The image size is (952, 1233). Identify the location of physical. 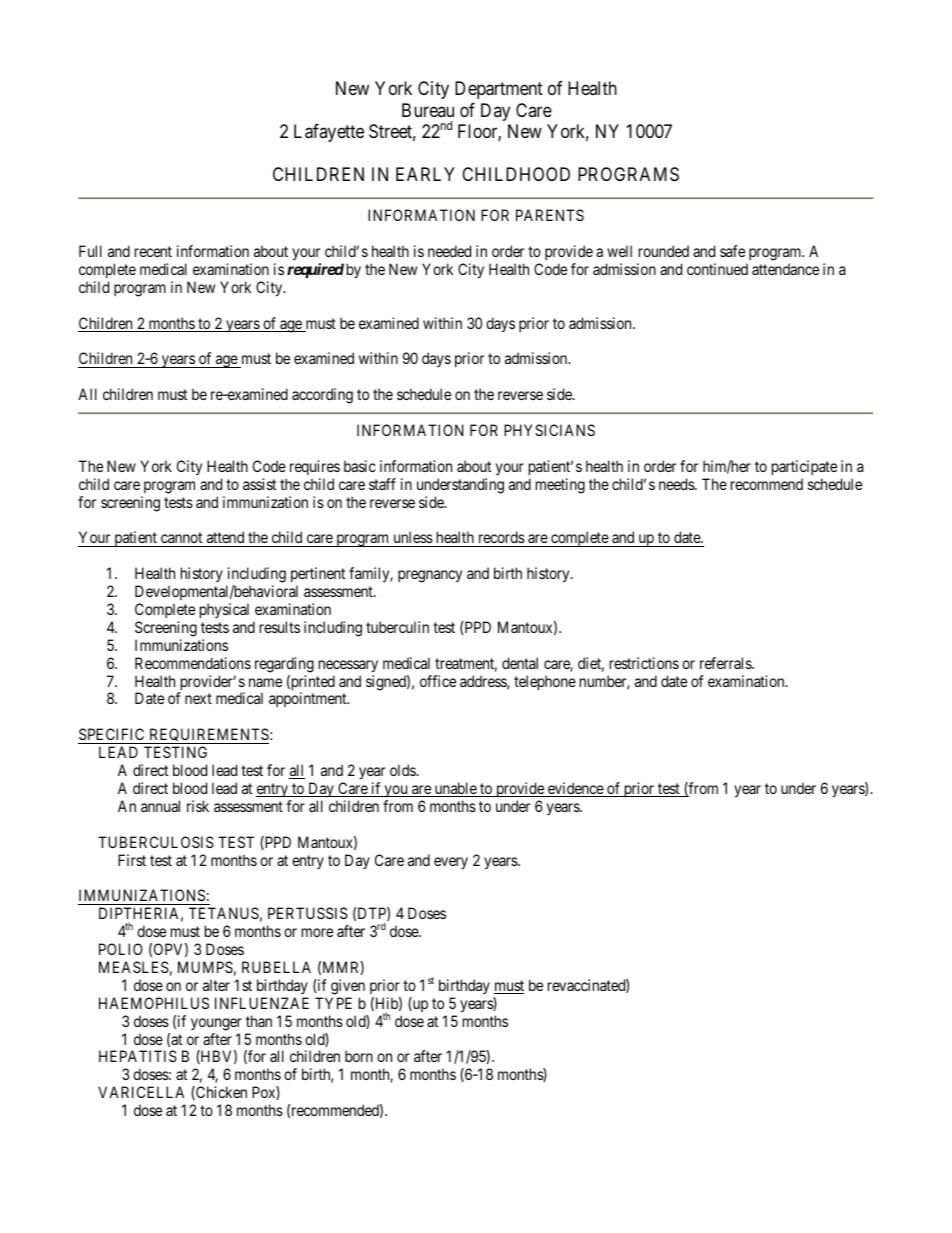
(224, 610).
